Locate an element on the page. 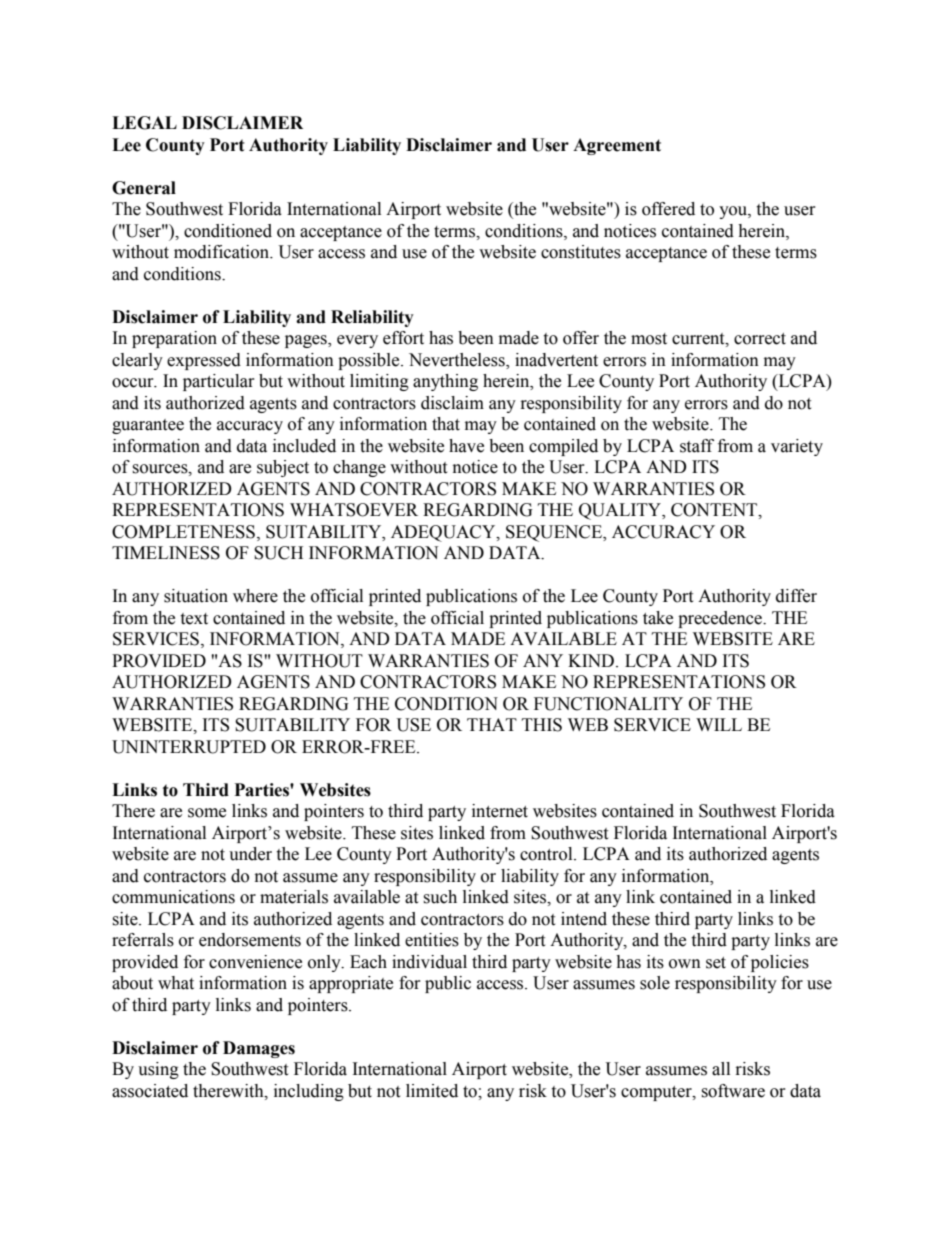 This image has width=952, height=1233. Damages is located at coordinates (259, 1049).
